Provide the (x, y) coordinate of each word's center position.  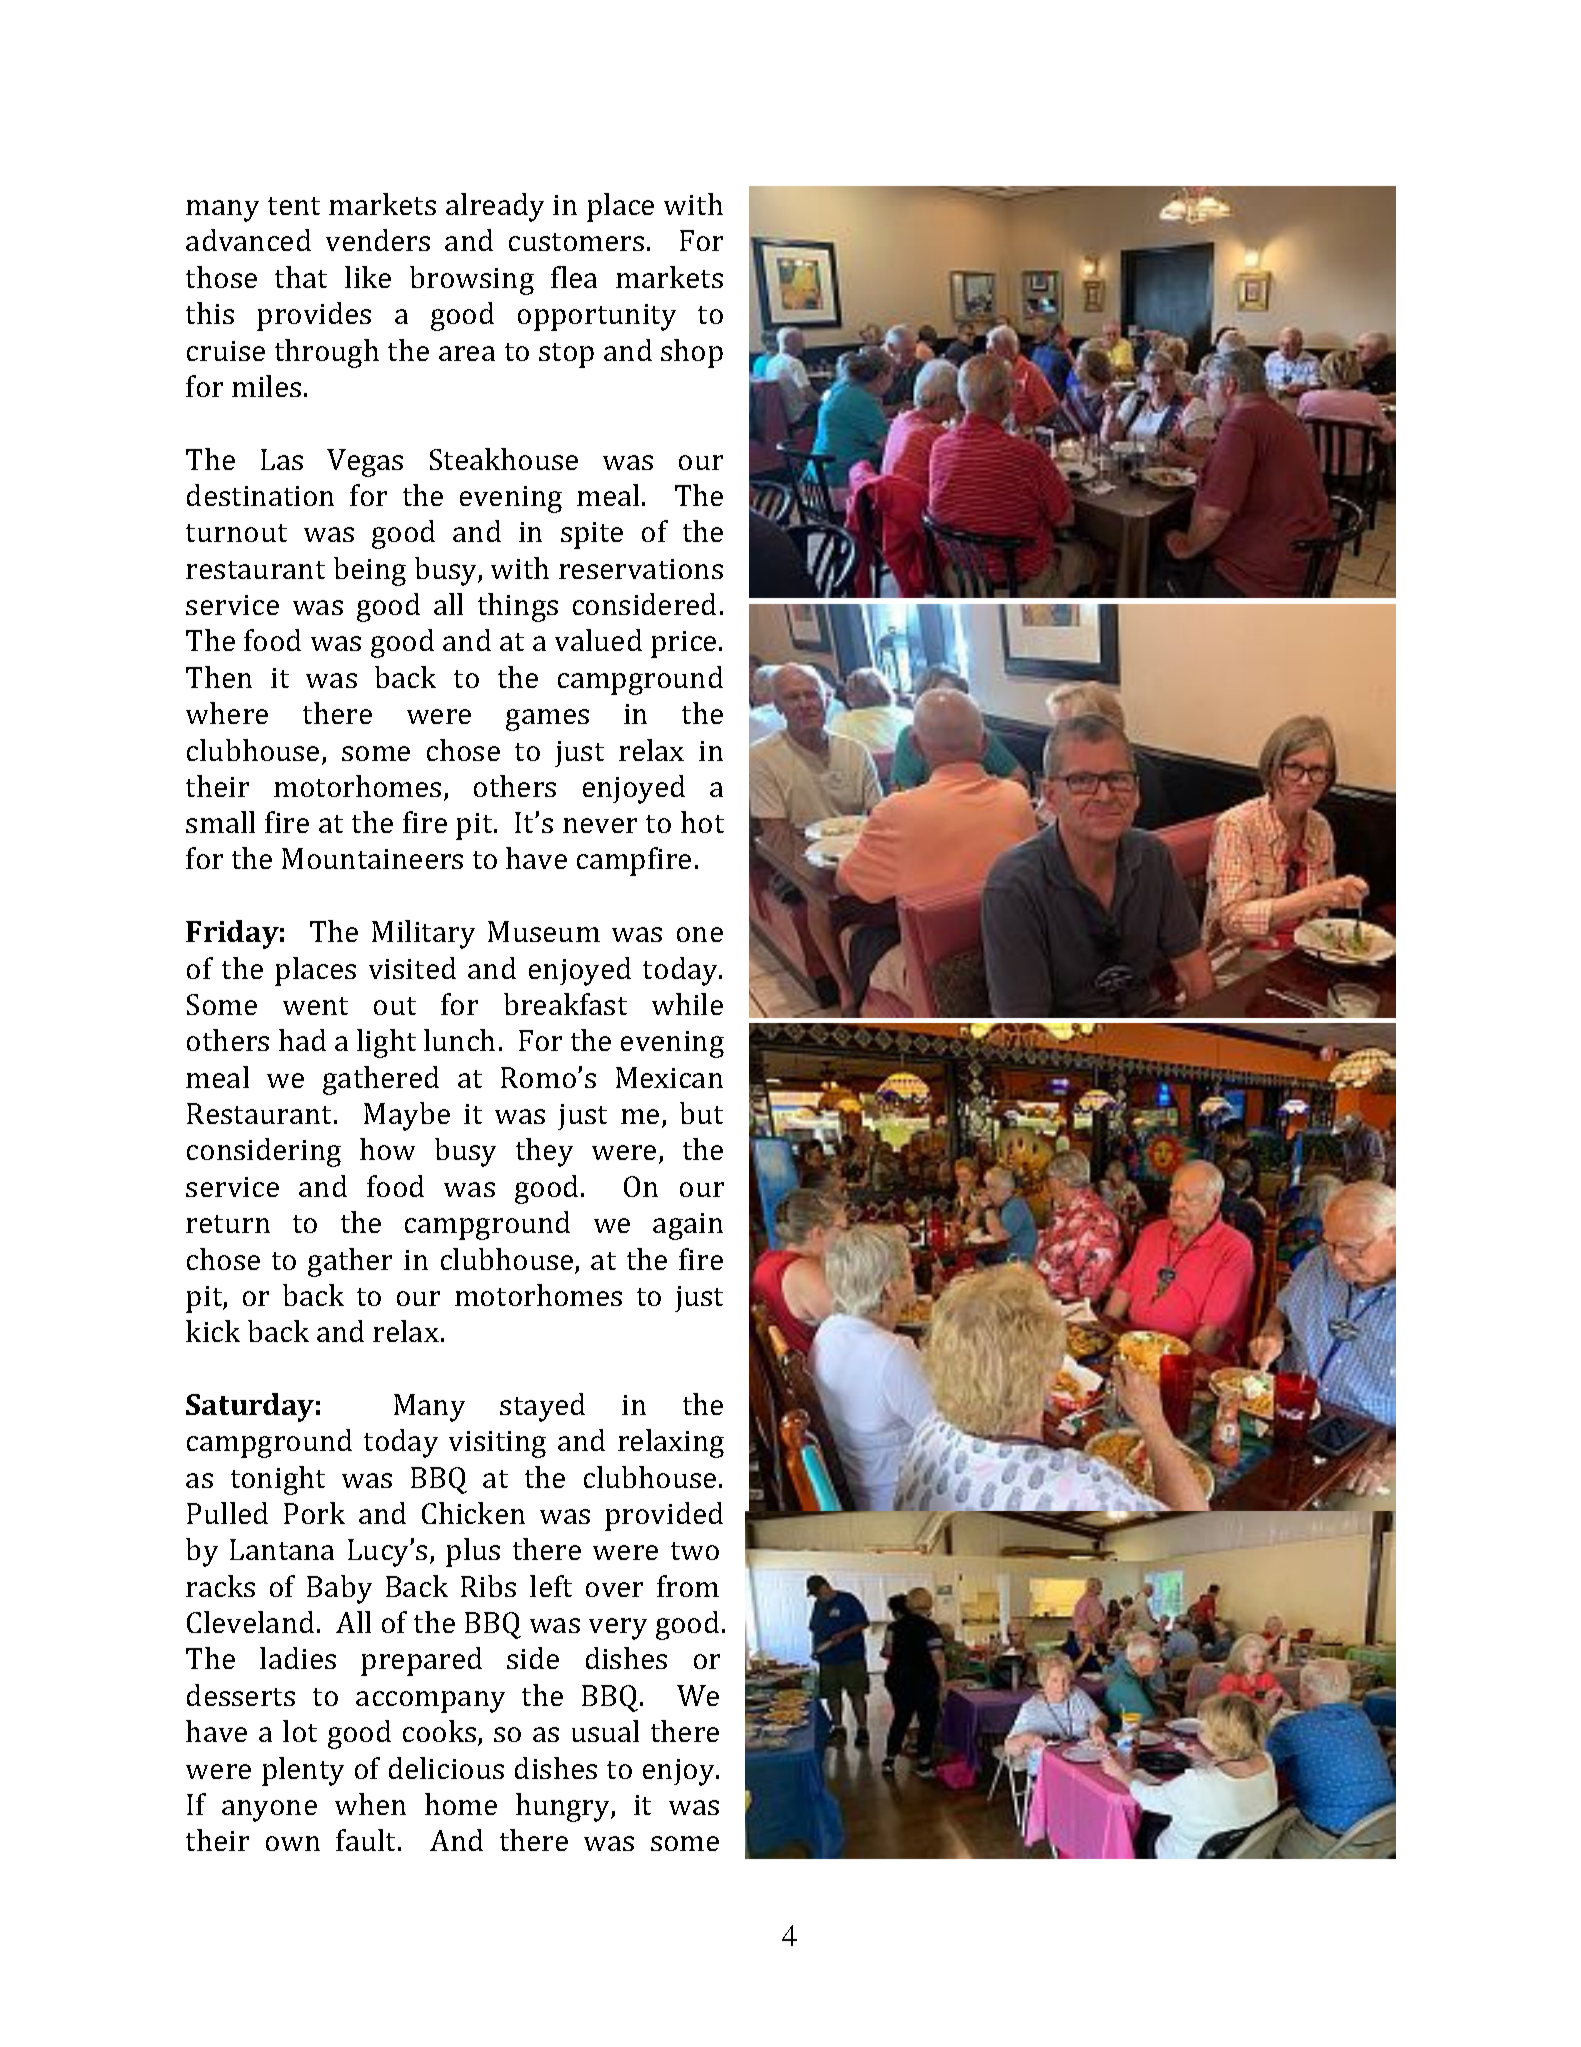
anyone (269, 1811)
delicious (446, 1768)
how (387, 1149)
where (227, 713)
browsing (472, 280)
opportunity (597, 317)
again (688, 1226)
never (600, 825)
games (547, 720)
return (228, 1224)
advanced (248, 240)
